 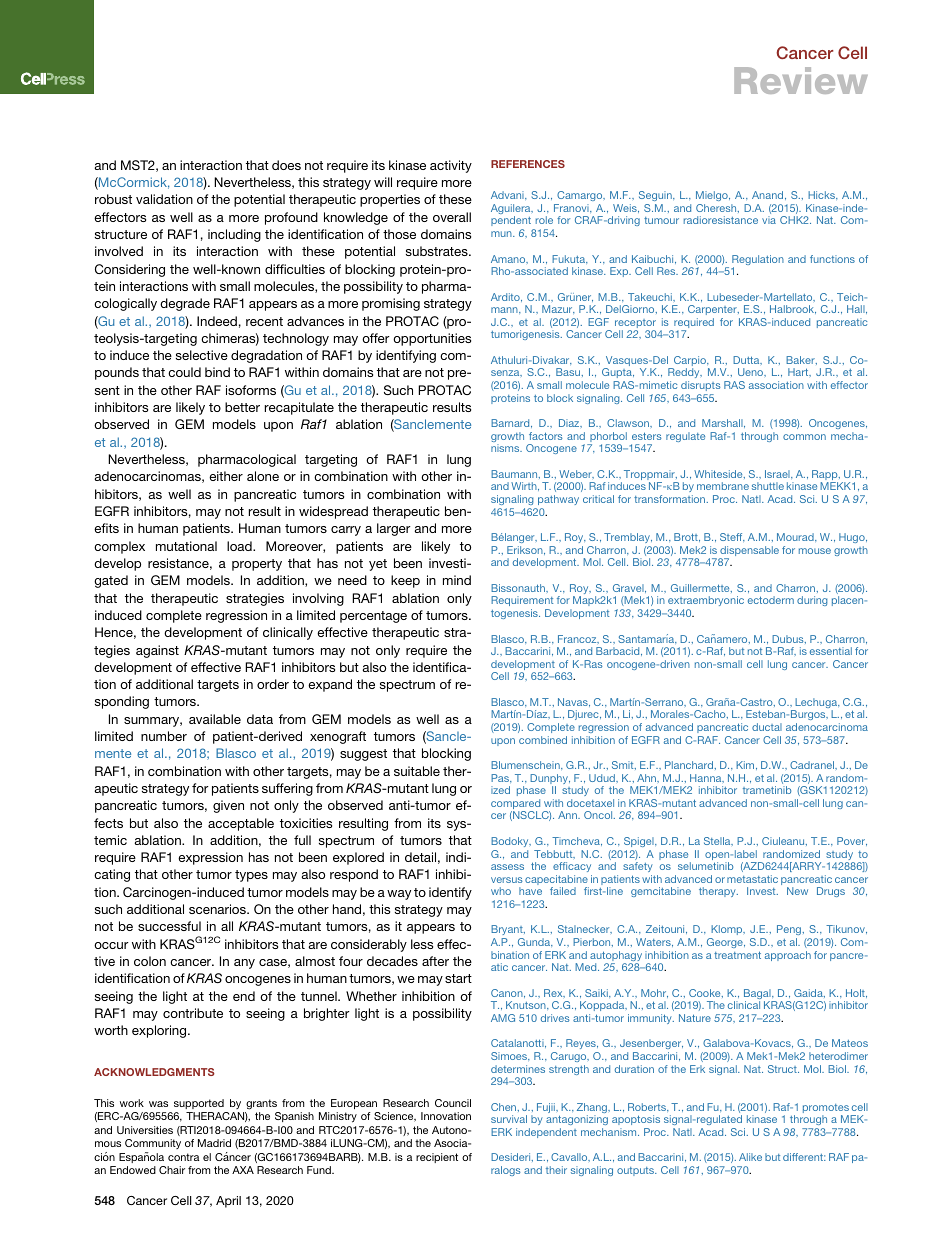 I want to click on order, so click(x=273, y=684).
